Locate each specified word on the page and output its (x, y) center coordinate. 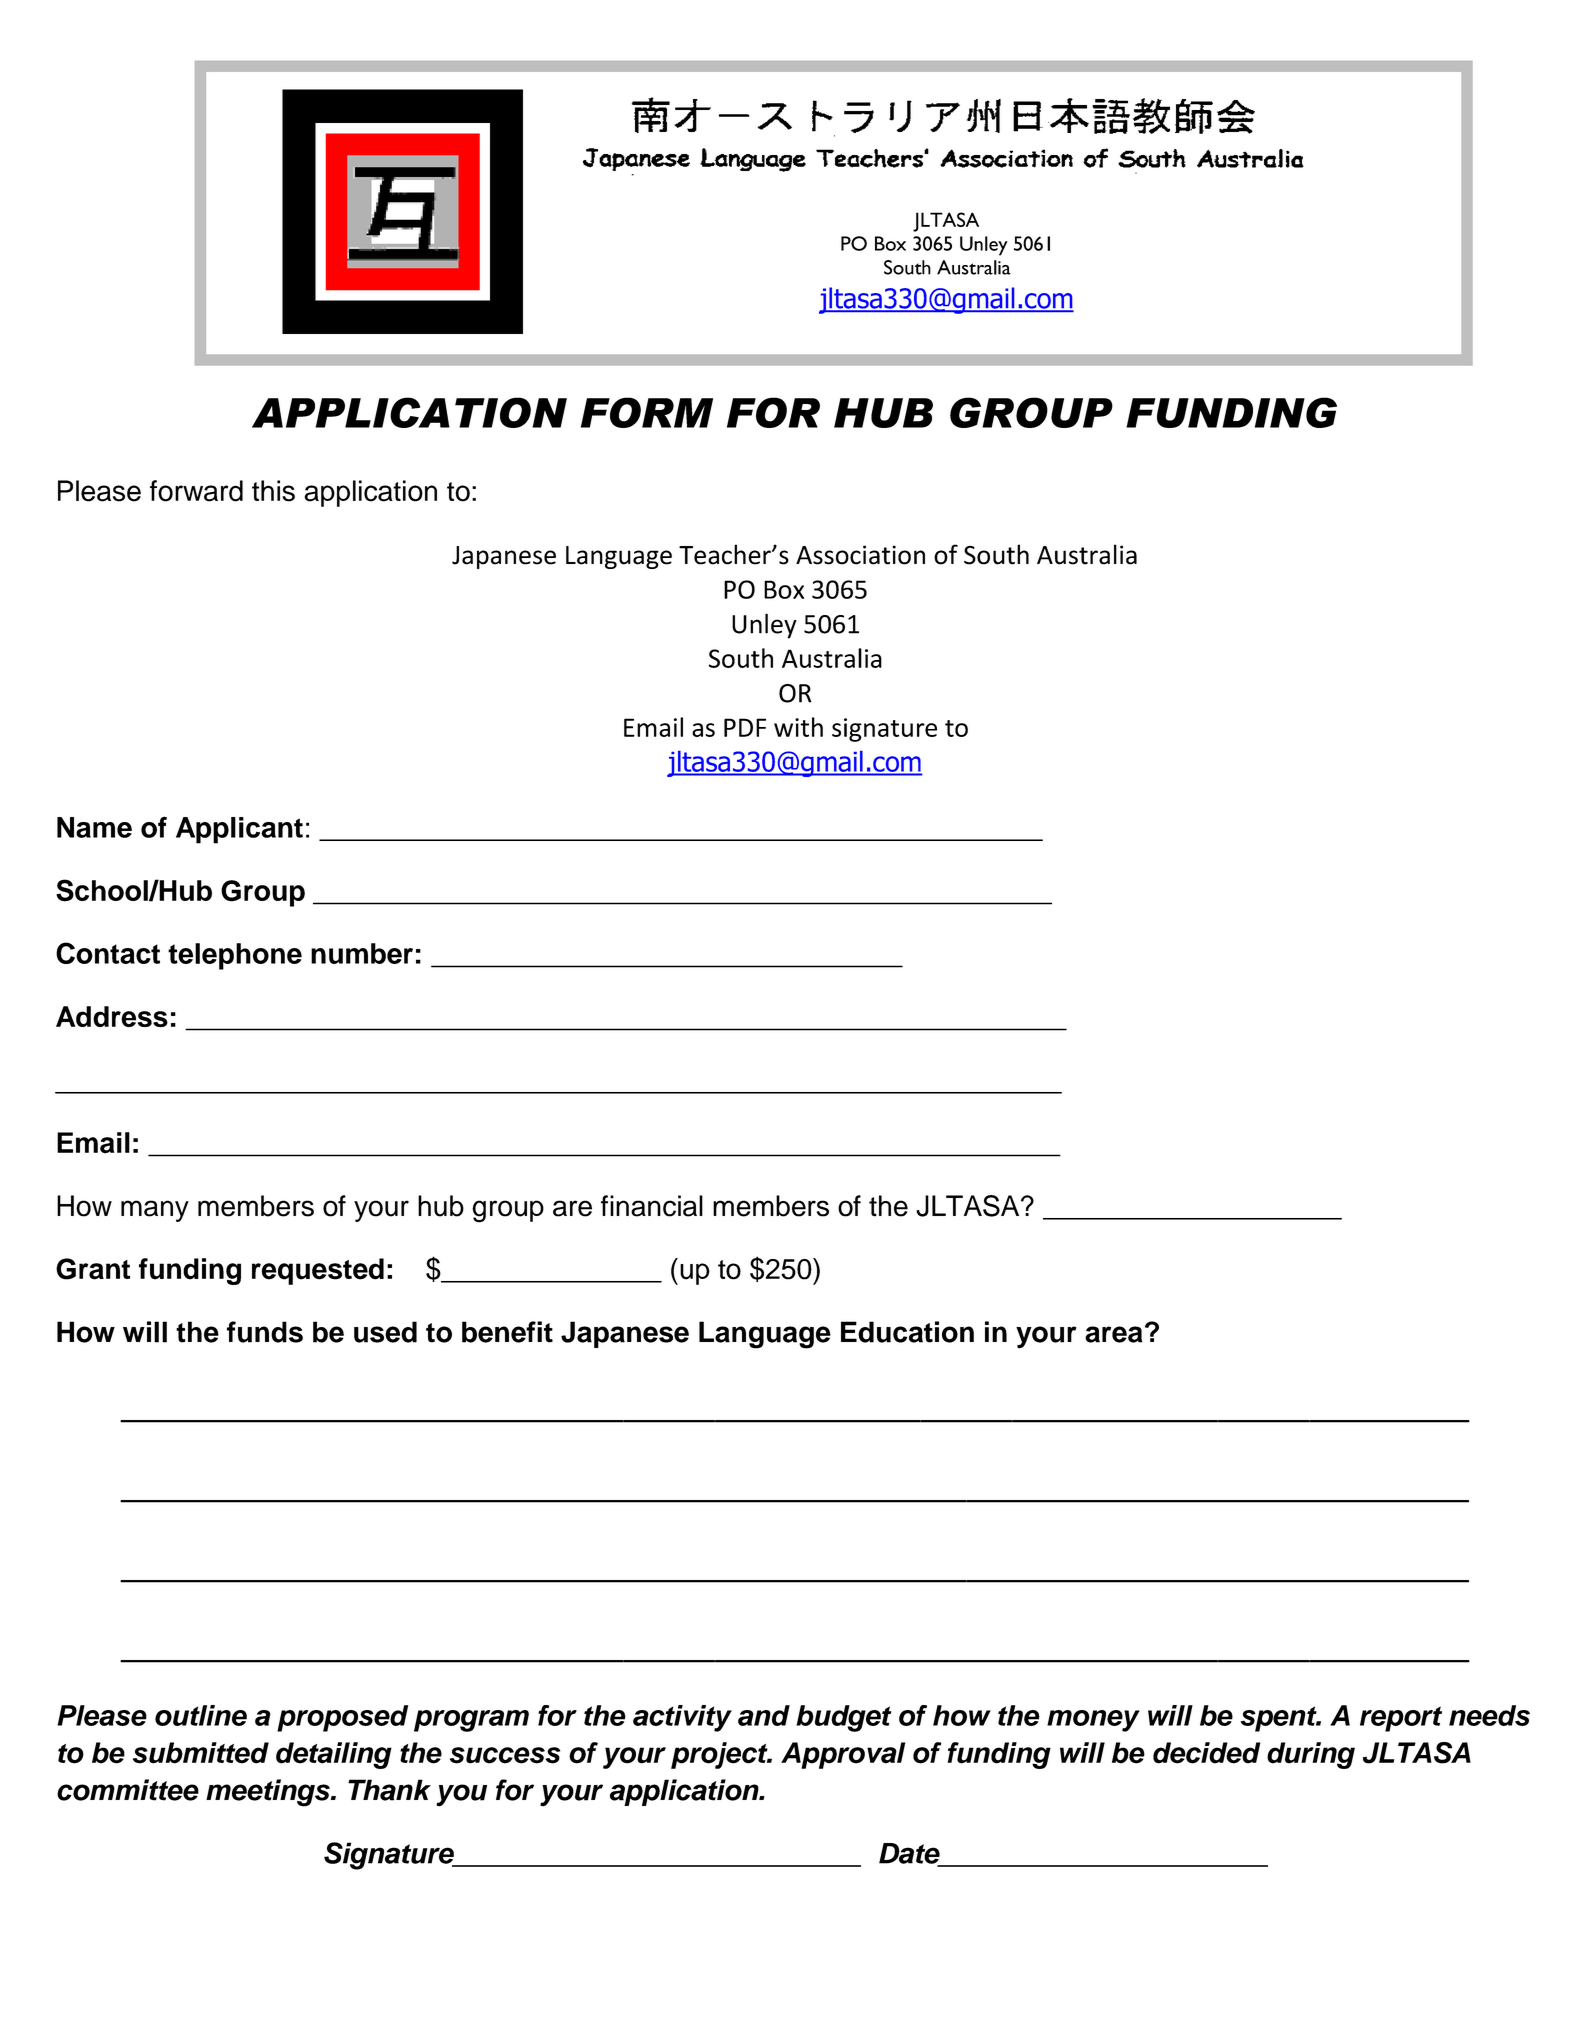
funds (265, 1332)
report (1401, 1719)
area (1113, 1334)
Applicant (239, 830)
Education (907, 1332)
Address (112, 1016)
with (798, 727)
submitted (201, 1753)
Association (860, 555)
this (273, 491)
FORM (647, 412)
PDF (745, 727)
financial (652, 1206)
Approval (843, 1755)
